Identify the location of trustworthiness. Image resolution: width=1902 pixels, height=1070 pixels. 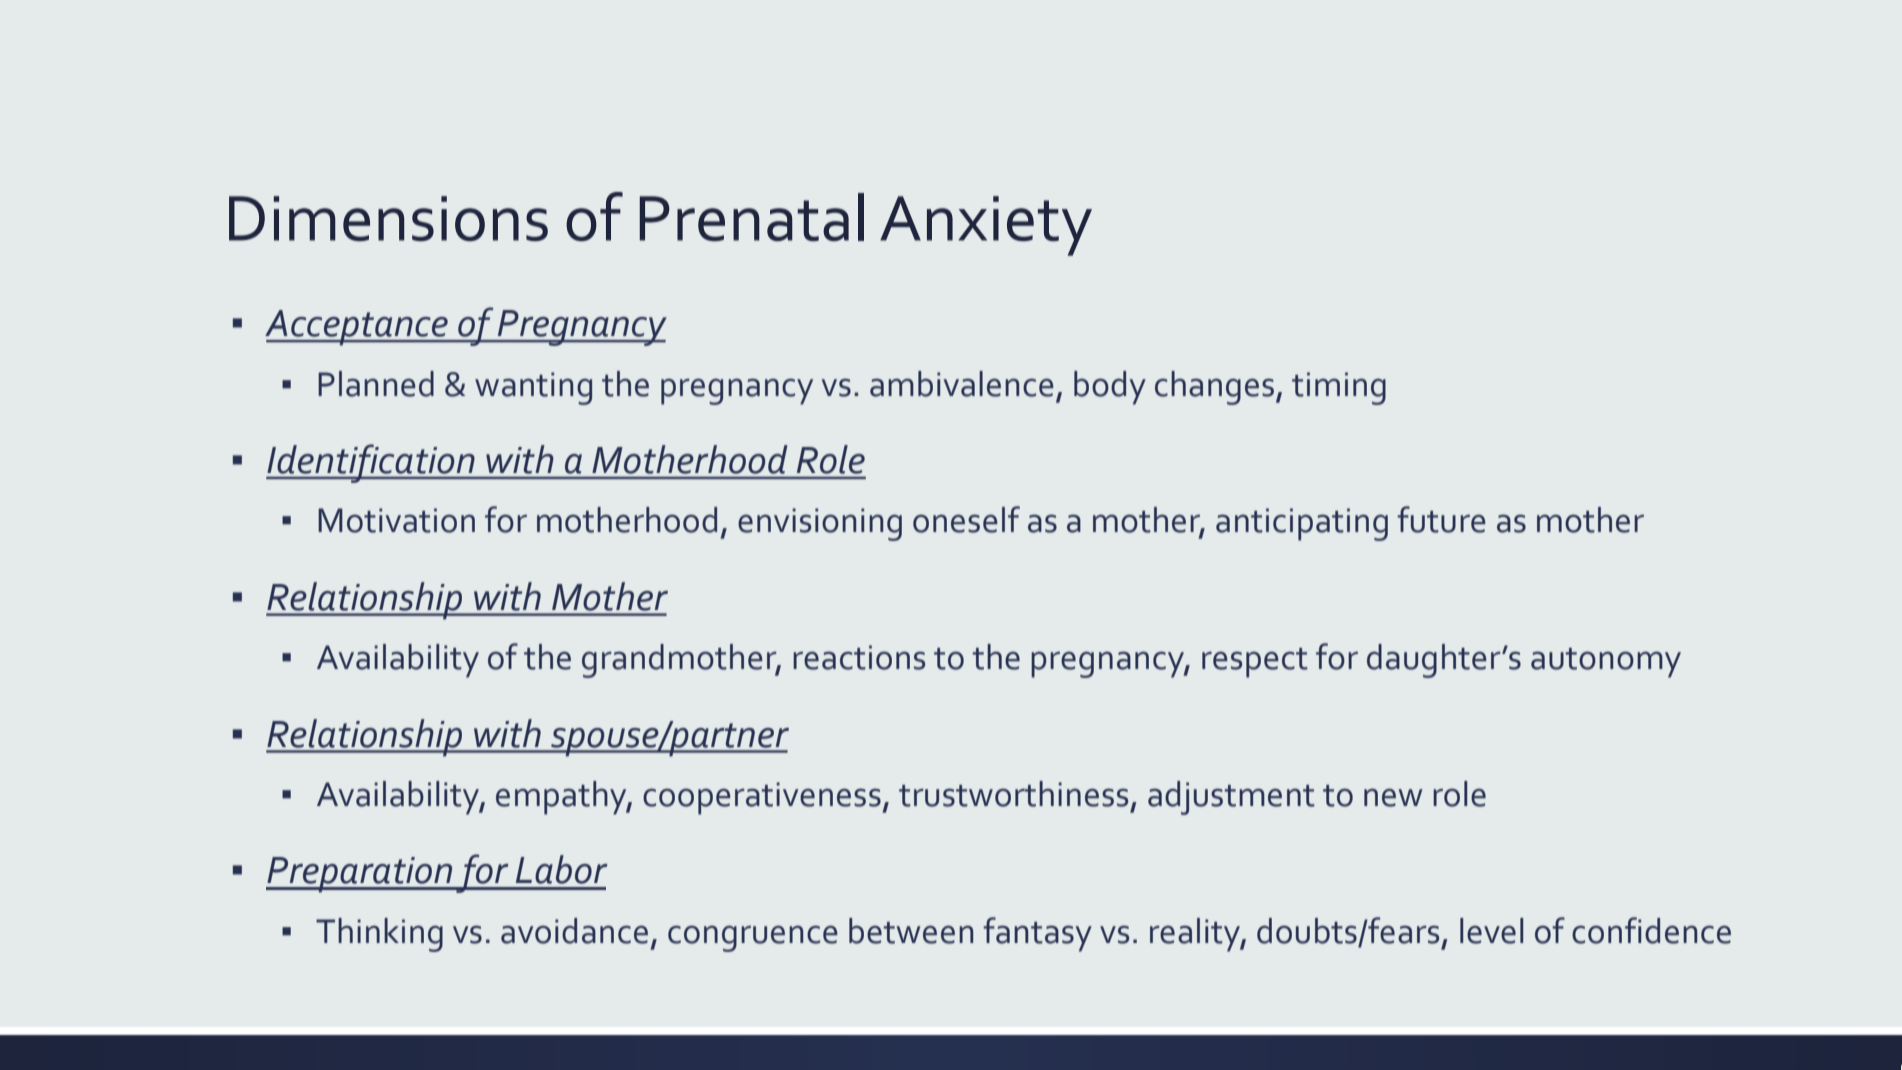
(1013, 794).
